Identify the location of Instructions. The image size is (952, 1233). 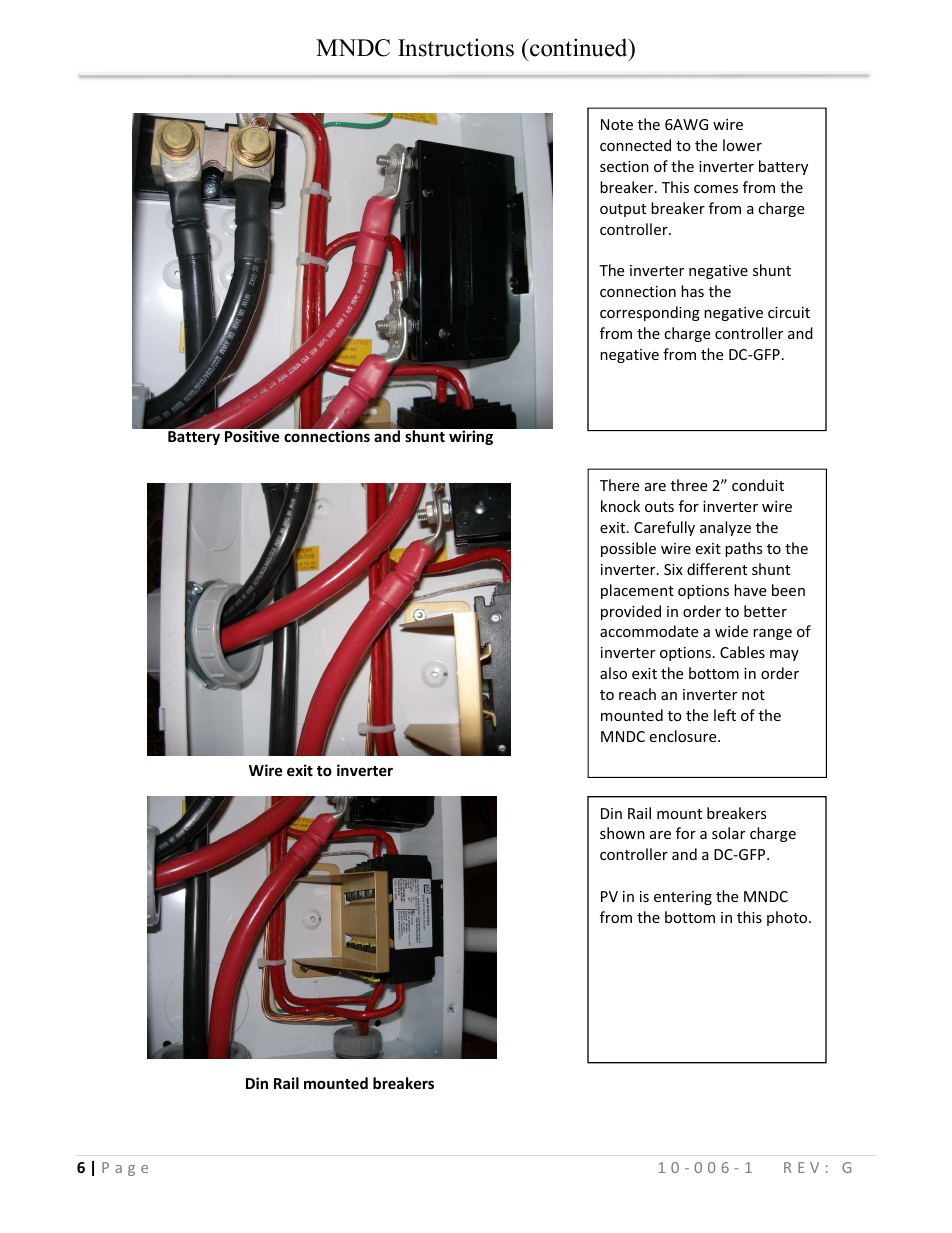
(456, 47).
